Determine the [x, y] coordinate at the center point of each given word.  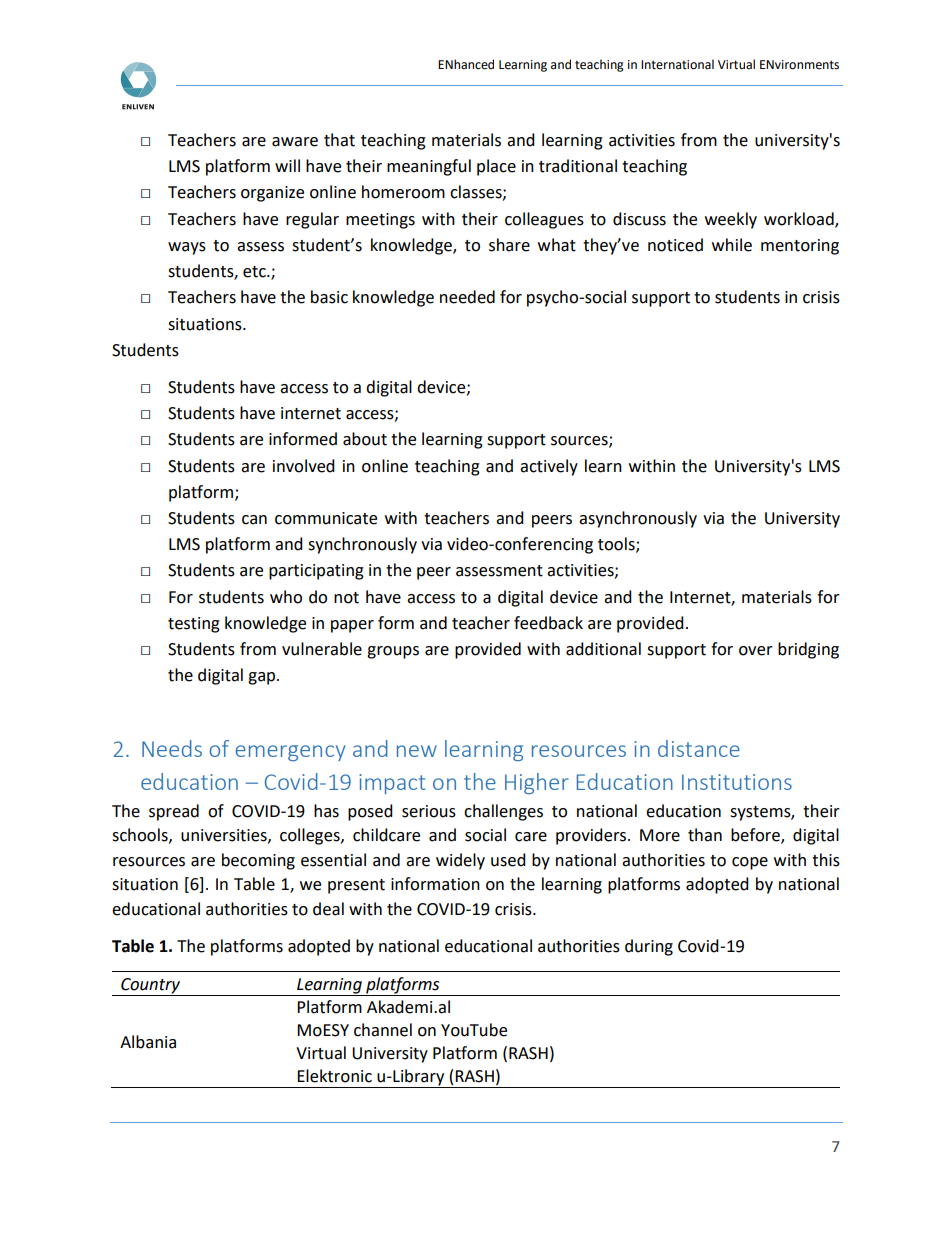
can [254, 520]
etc [255, 272]
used [508, 860]
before [756, 836]
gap [263, 678]
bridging [808, 650]
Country [150, 987]
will [287, 165]
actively [549, 467]
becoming [258, 861]
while [732, 245]
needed [467, 297]
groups [393, 652]
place [496, 167]
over [756, 651]
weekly [731, 220]
